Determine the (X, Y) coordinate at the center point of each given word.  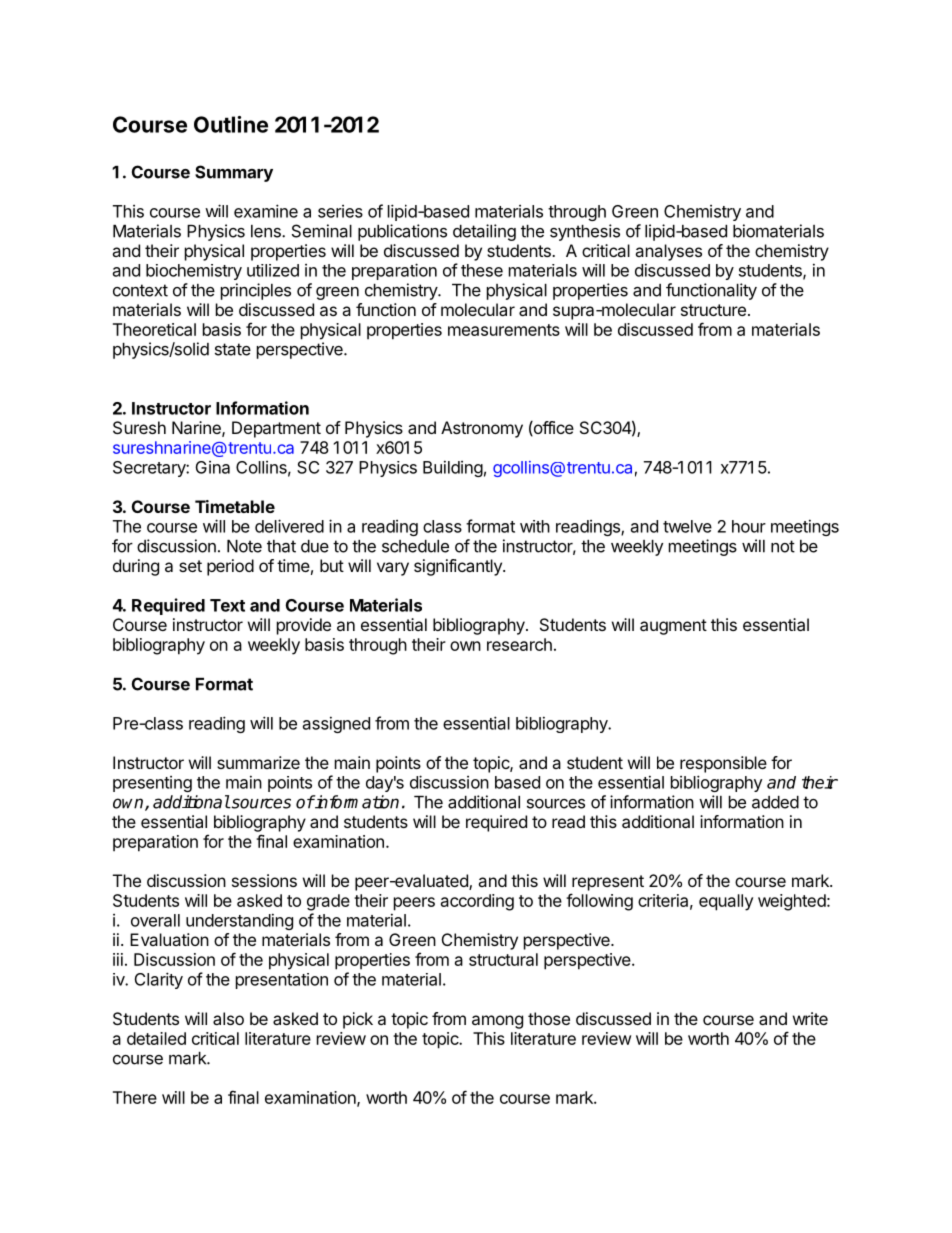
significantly (459, 567)
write (810, 1018)
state (233, 349)
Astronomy (482, 429)
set (190, 566)
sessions (264, 880)
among (497, 1022)
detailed (156, 1038)
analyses (668, 252)
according (477, 902)
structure (713, 310)
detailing (484, 232)
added (775, 802)
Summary (234, 173)
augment (673, 627)
